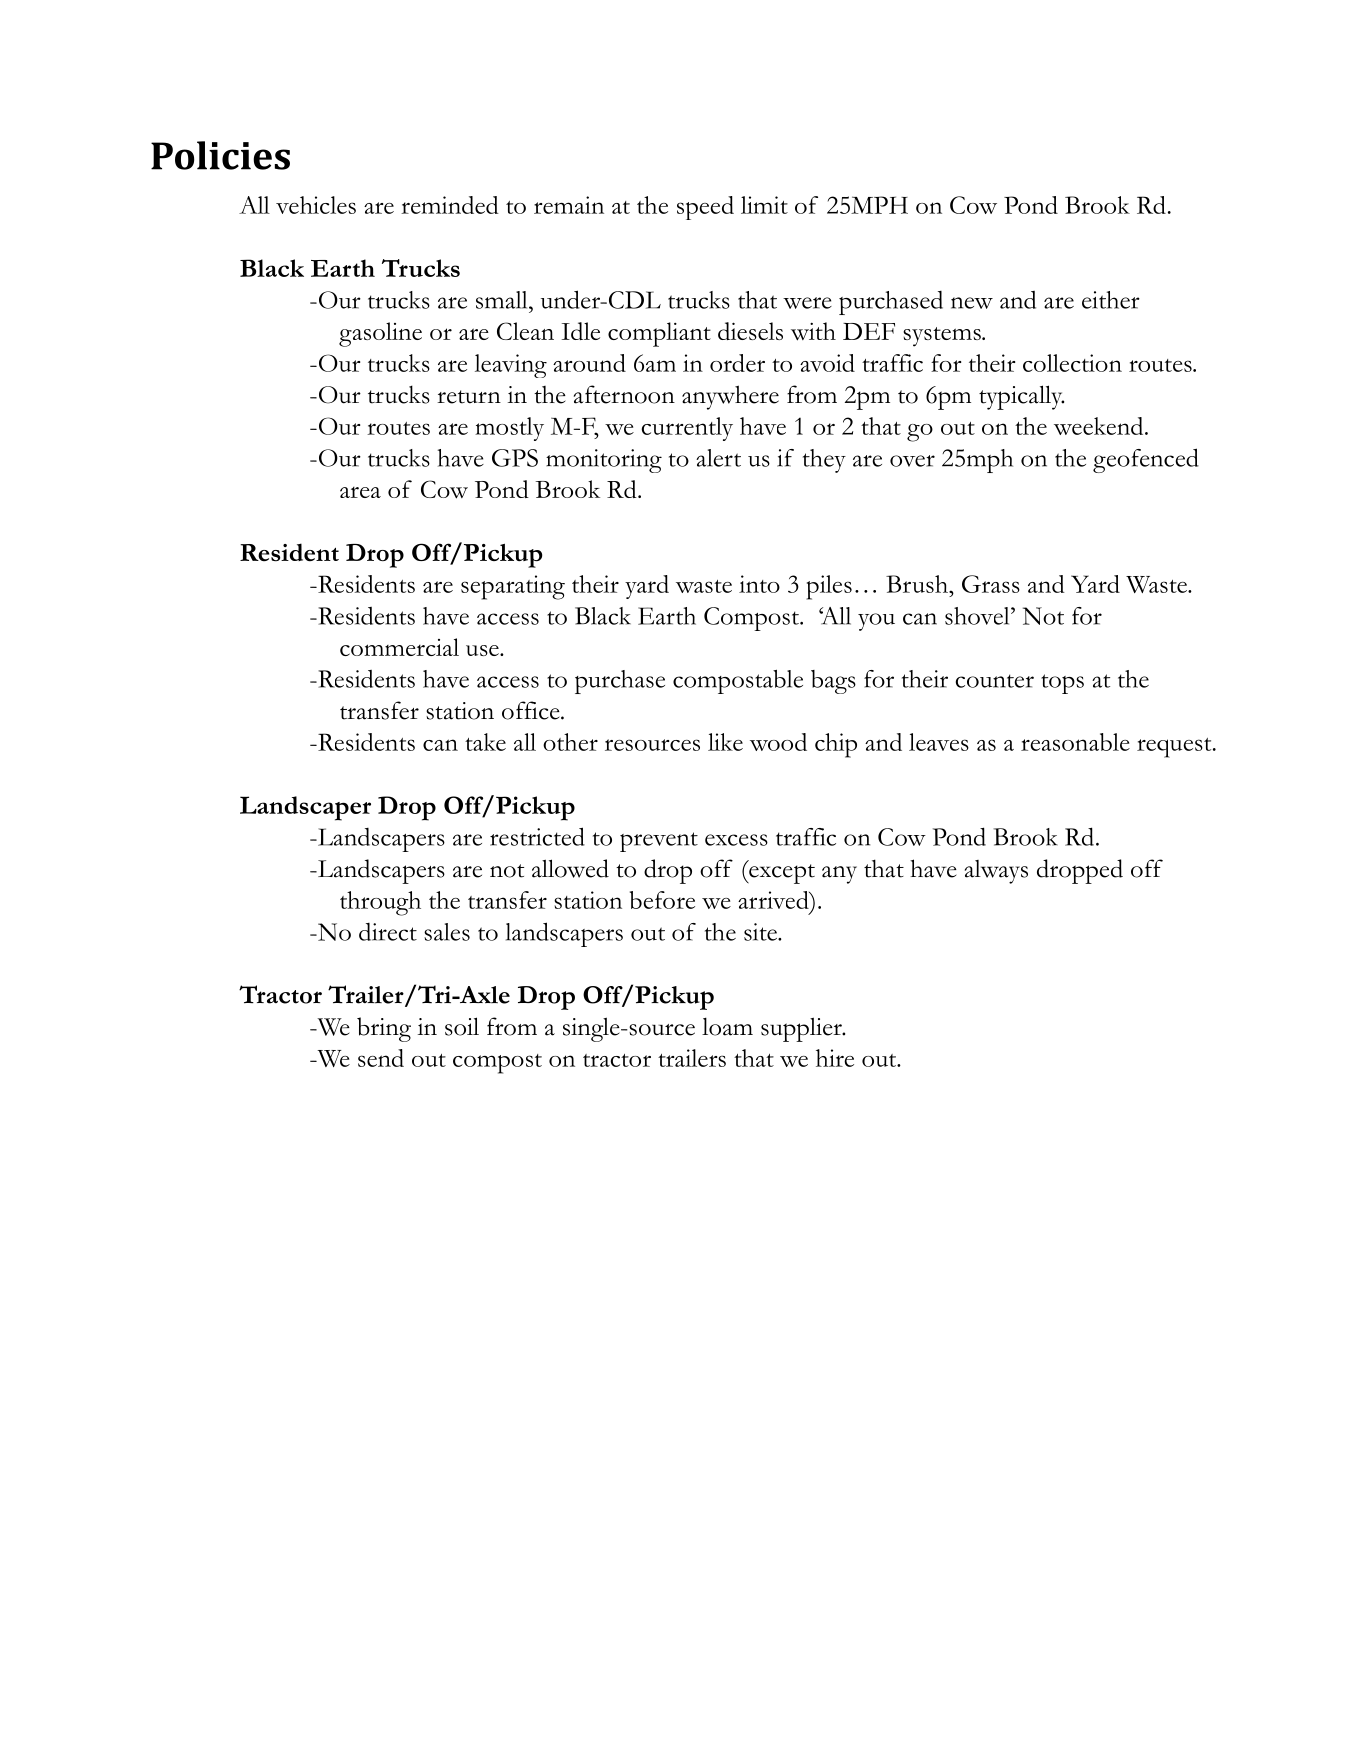 The width and height of the document is (1357, 1756). Describe the element at coordinates (759, 584) in the document. I see `into` at that location.
